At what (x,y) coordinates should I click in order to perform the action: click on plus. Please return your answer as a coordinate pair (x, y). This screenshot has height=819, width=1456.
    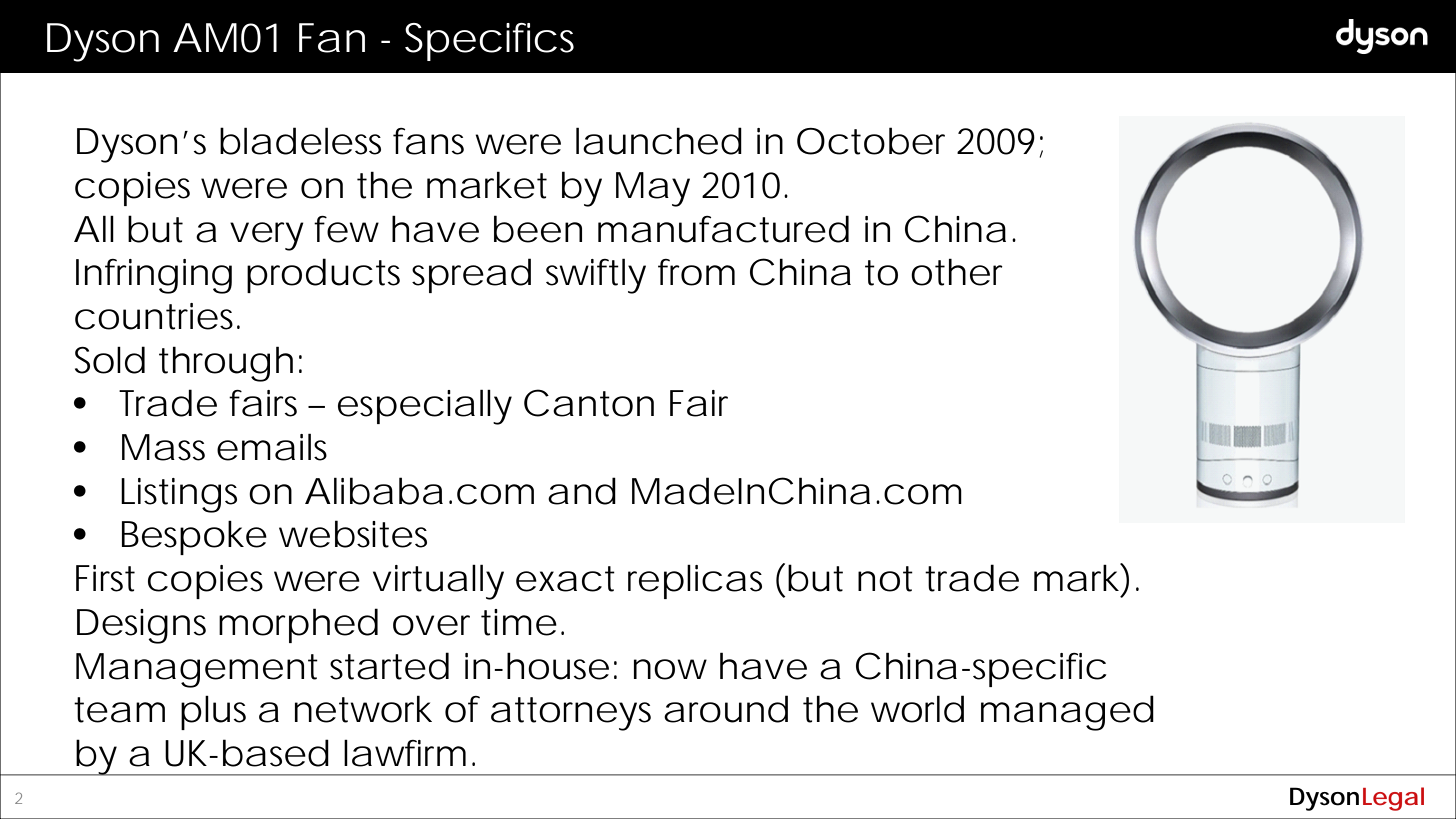
    Looking at the image, I should click on (213, 713).
